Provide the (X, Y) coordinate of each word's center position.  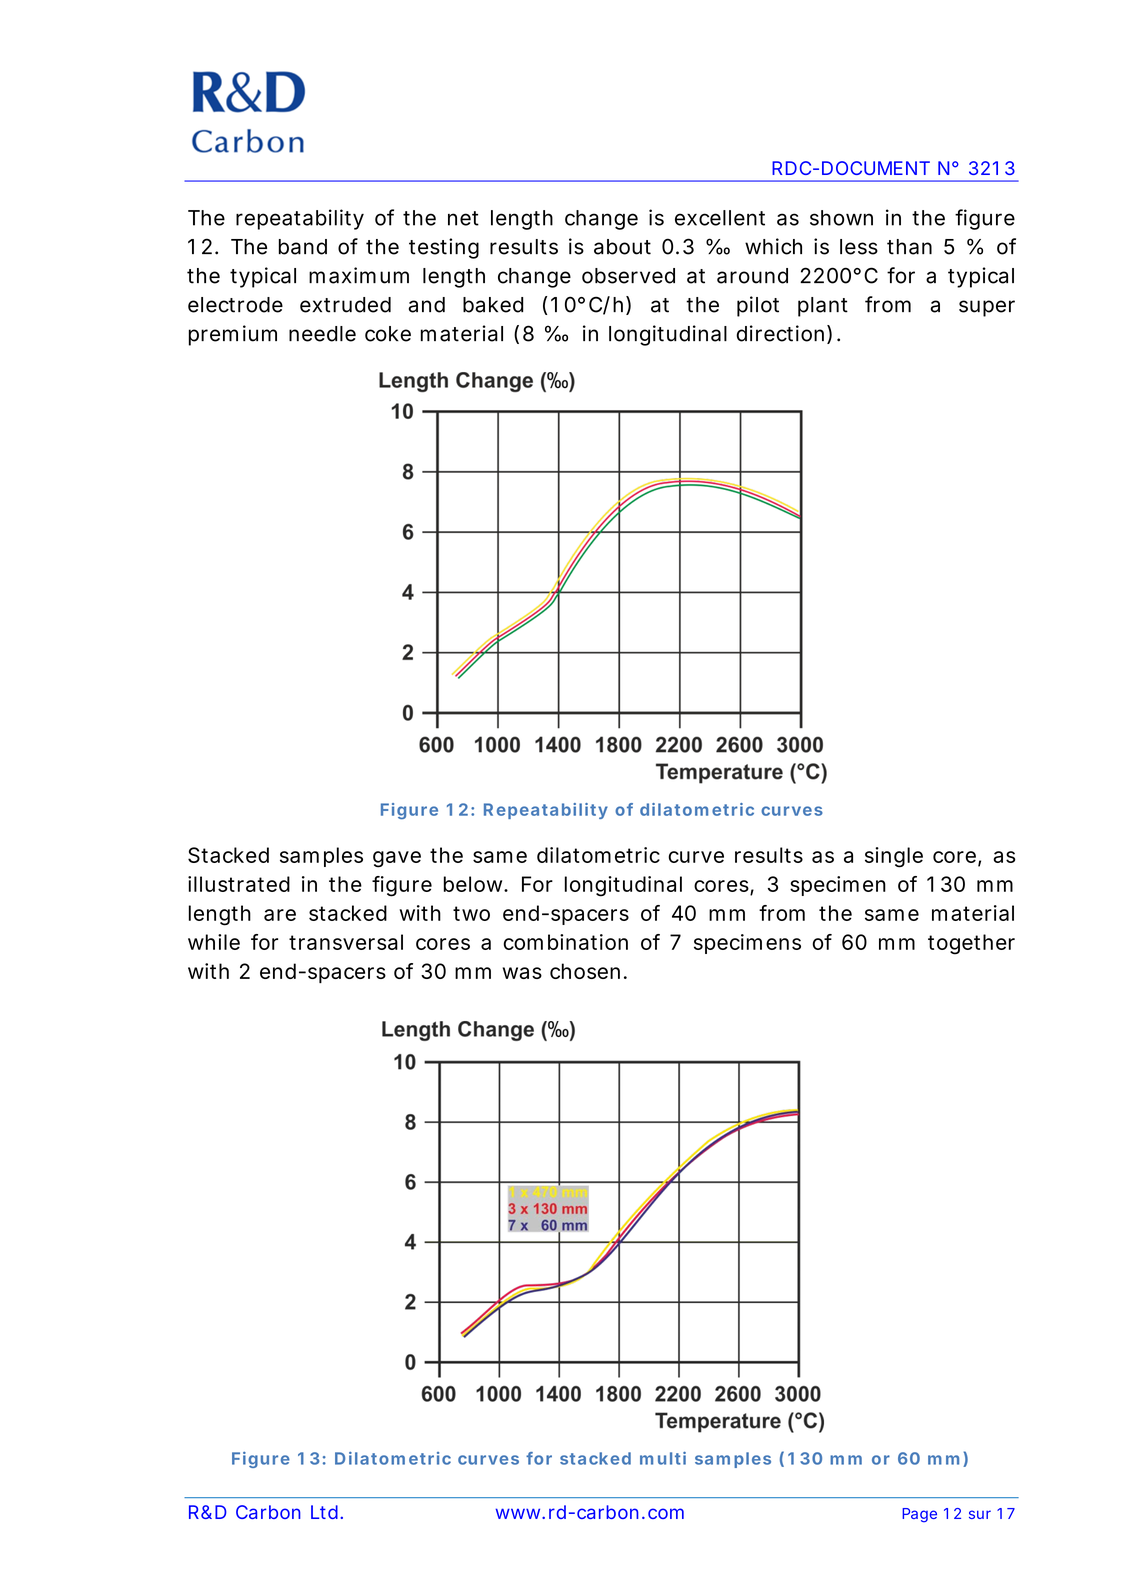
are (280, 915)
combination (565, 942)
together (971, 944)
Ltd (324, 1512)
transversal (346, 942)
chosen (585, 971)
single (894, 857)
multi (663, 1458)
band (303, 247)
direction (780, 333)
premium (233, 335)
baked (493, 305)
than (909, 247)
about (622, 247)
